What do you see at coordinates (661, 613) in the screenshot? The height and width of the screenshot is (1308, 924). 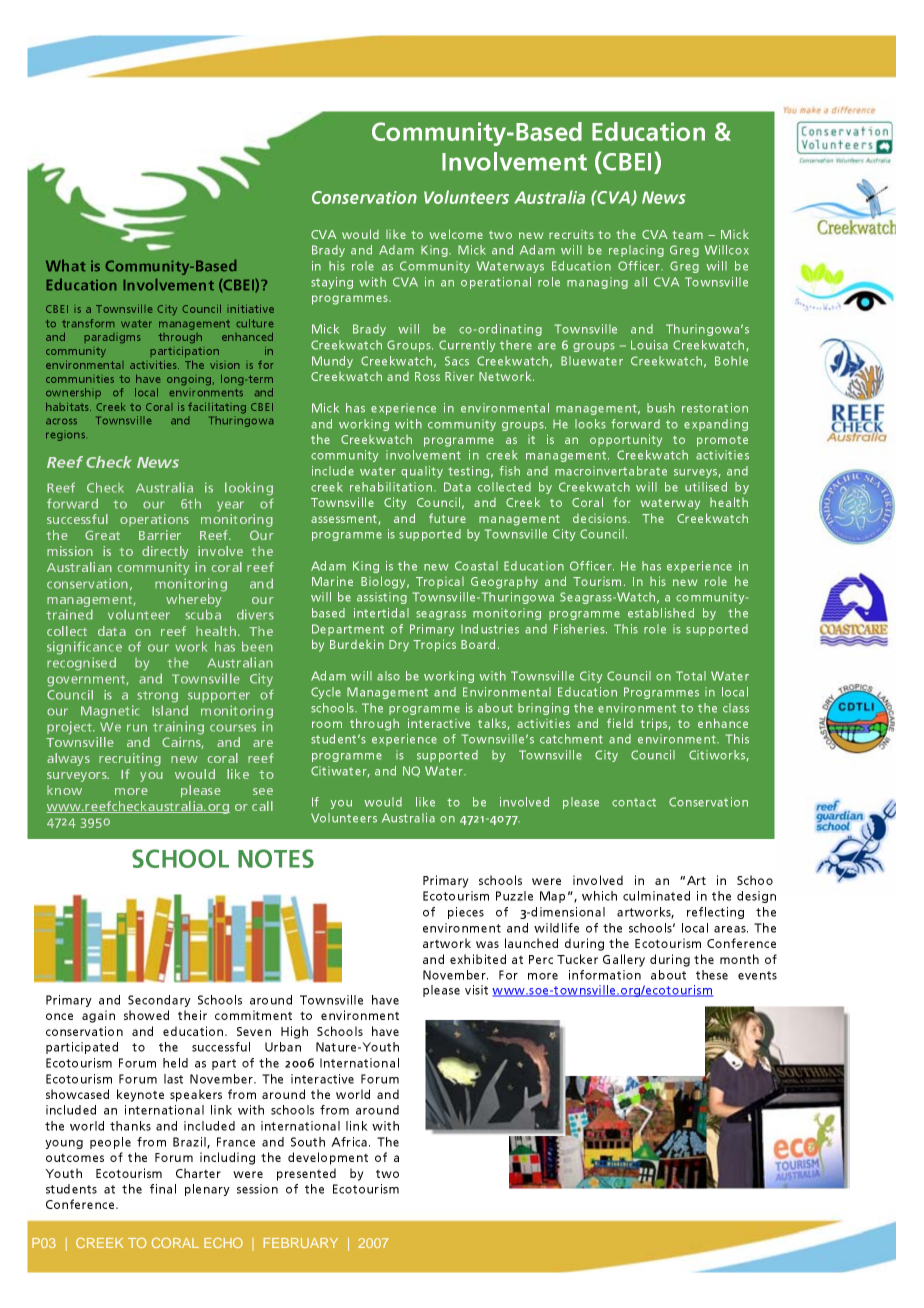 I see `established` at bounding box center [661, 613].
